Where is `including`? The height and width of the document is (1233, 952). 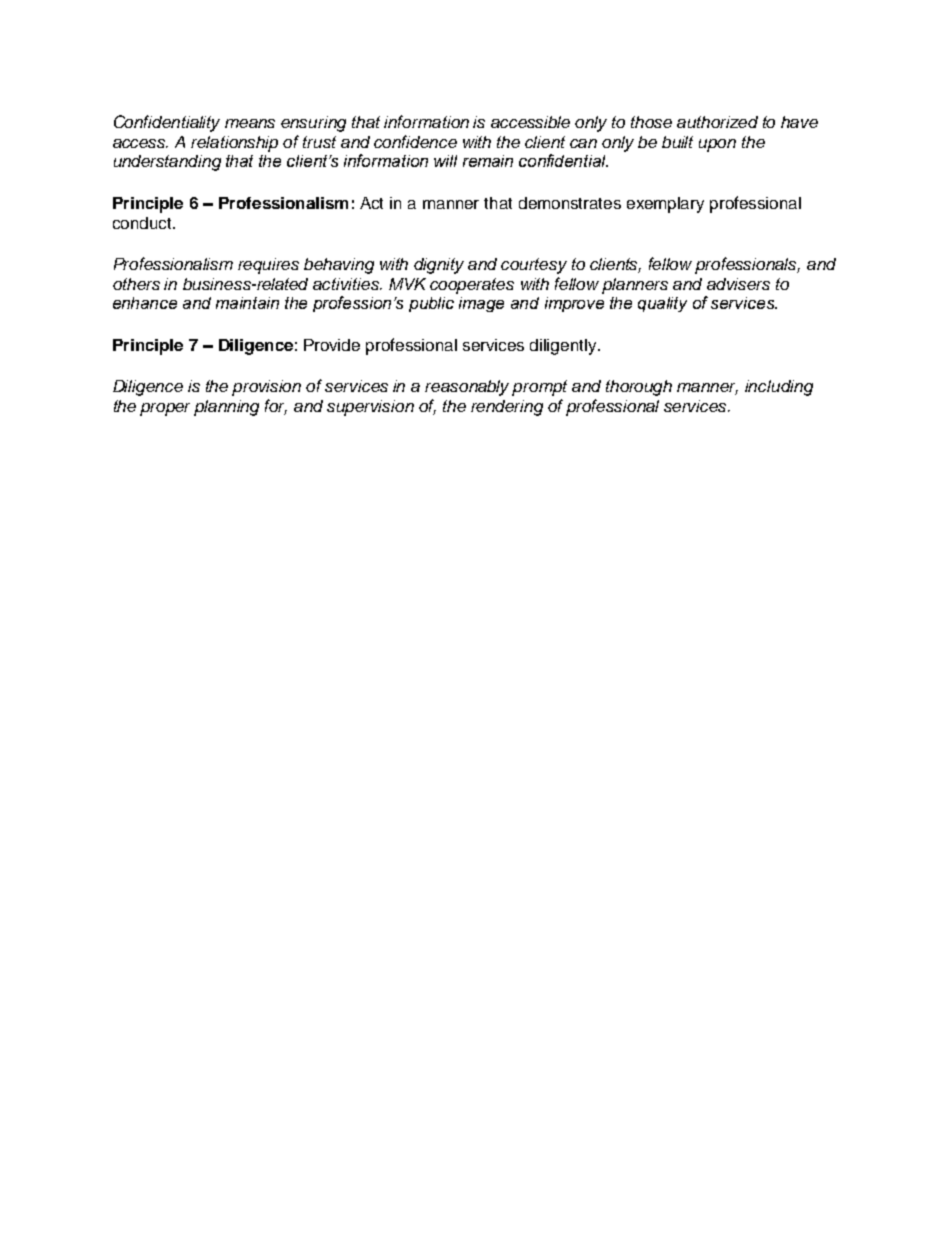
including is located at coordinates (779, 388).
